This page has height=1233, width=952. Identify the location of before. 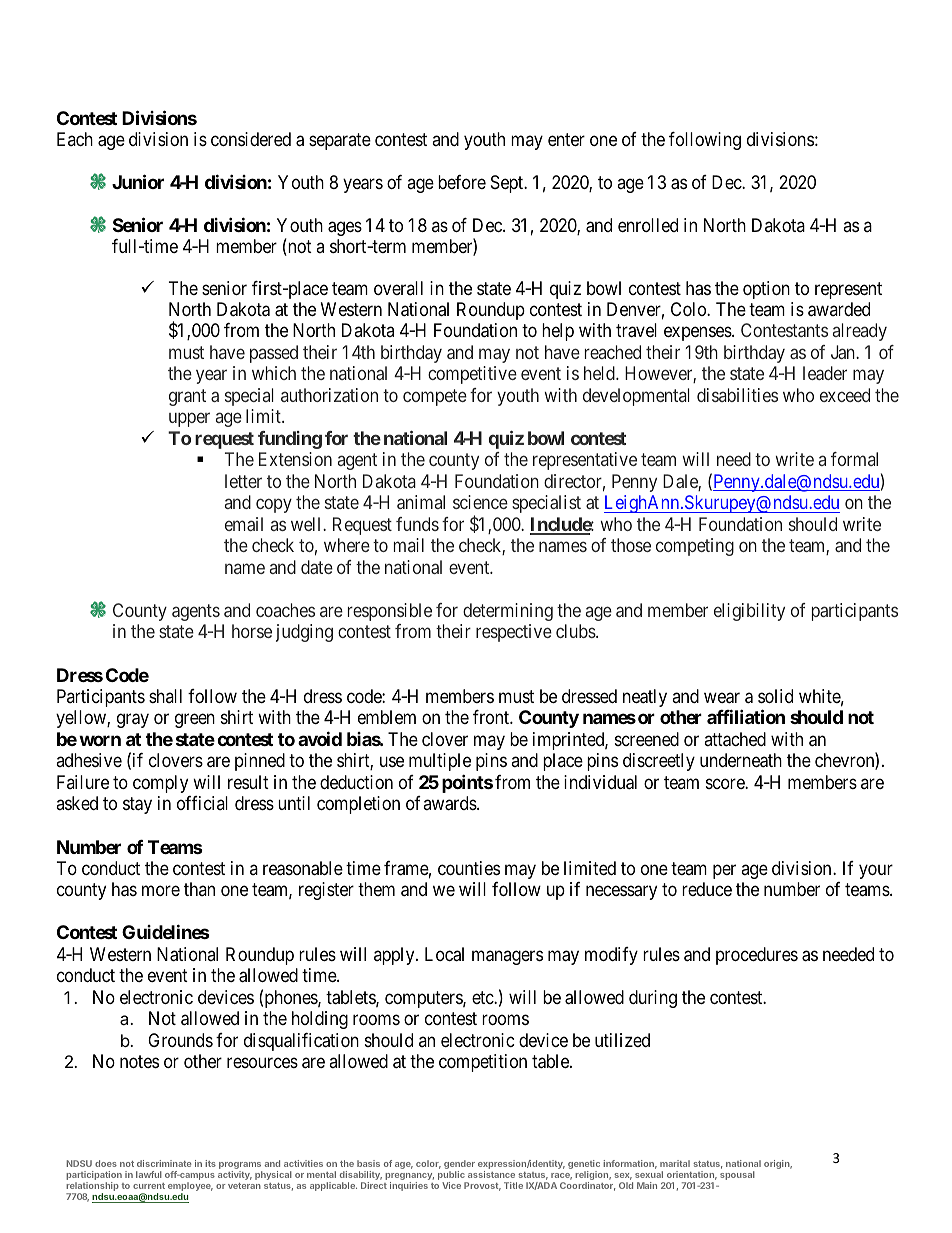
(462, 182).
